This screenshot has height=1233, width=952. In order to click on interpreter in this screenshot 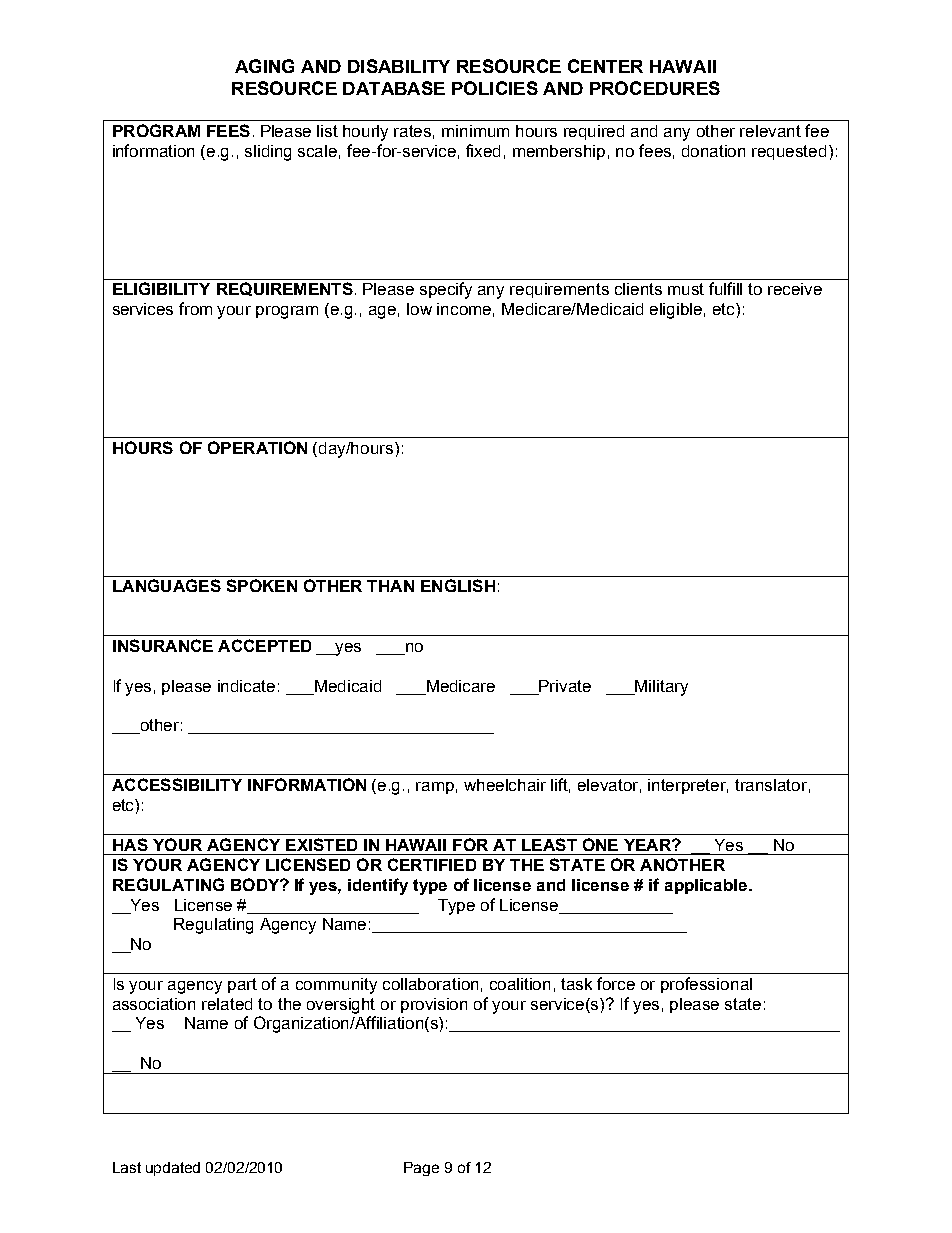, I will do `click(688, 786)`.
